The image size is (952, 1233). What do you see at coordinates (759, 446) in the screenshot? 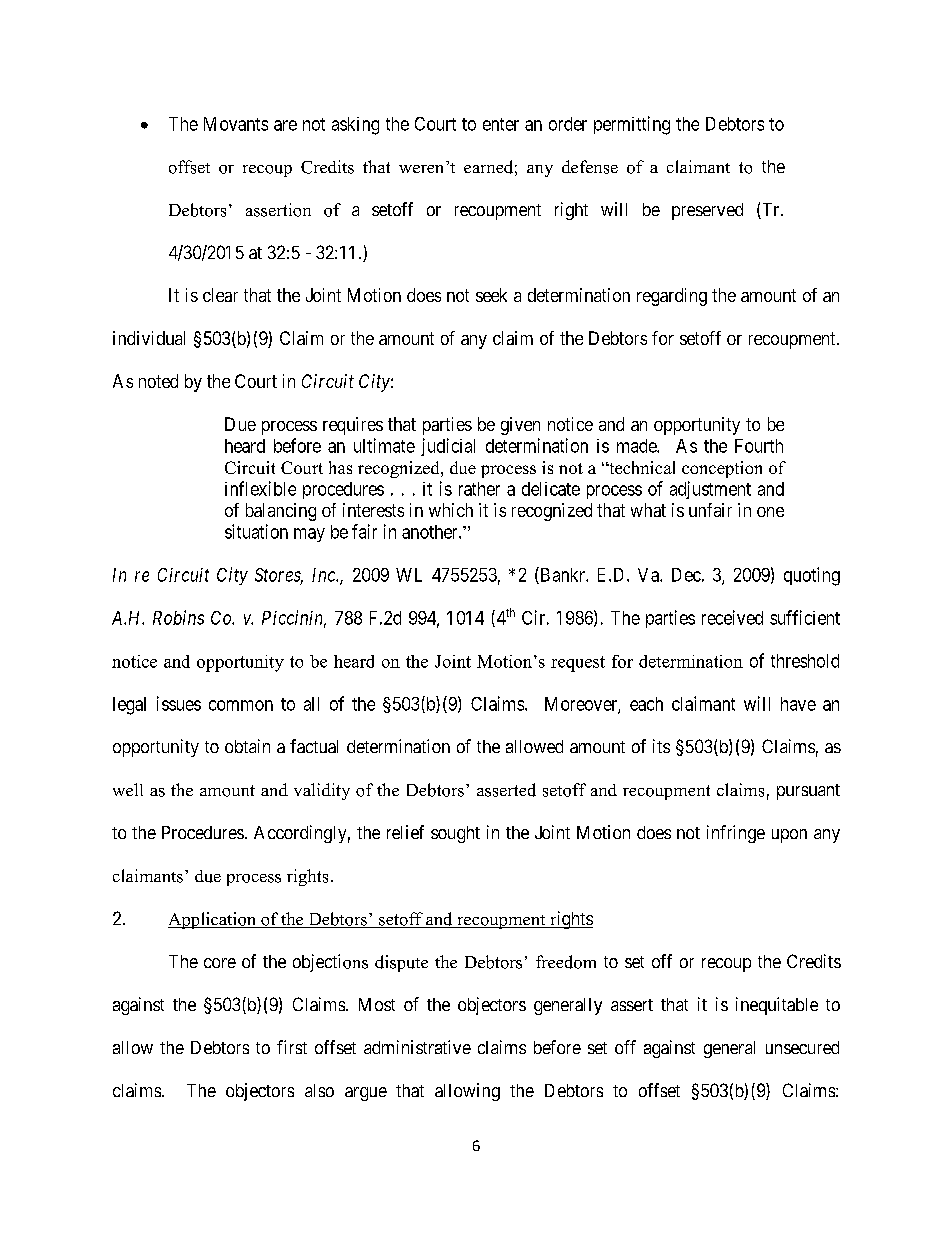
I see `Fourth` at bounding box center [759, 446].
